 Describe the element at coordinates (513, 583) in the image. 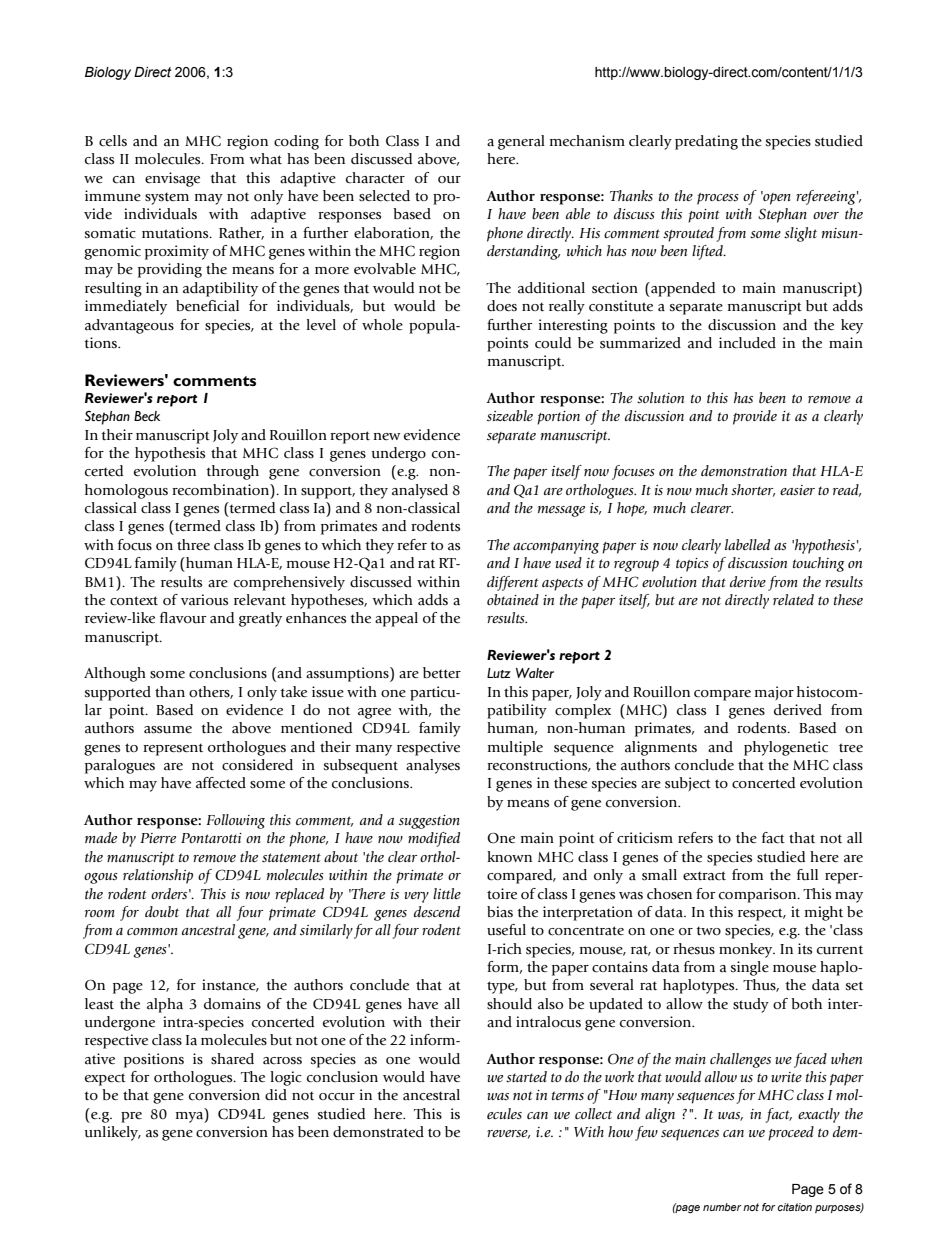

I see `different` at that location.
